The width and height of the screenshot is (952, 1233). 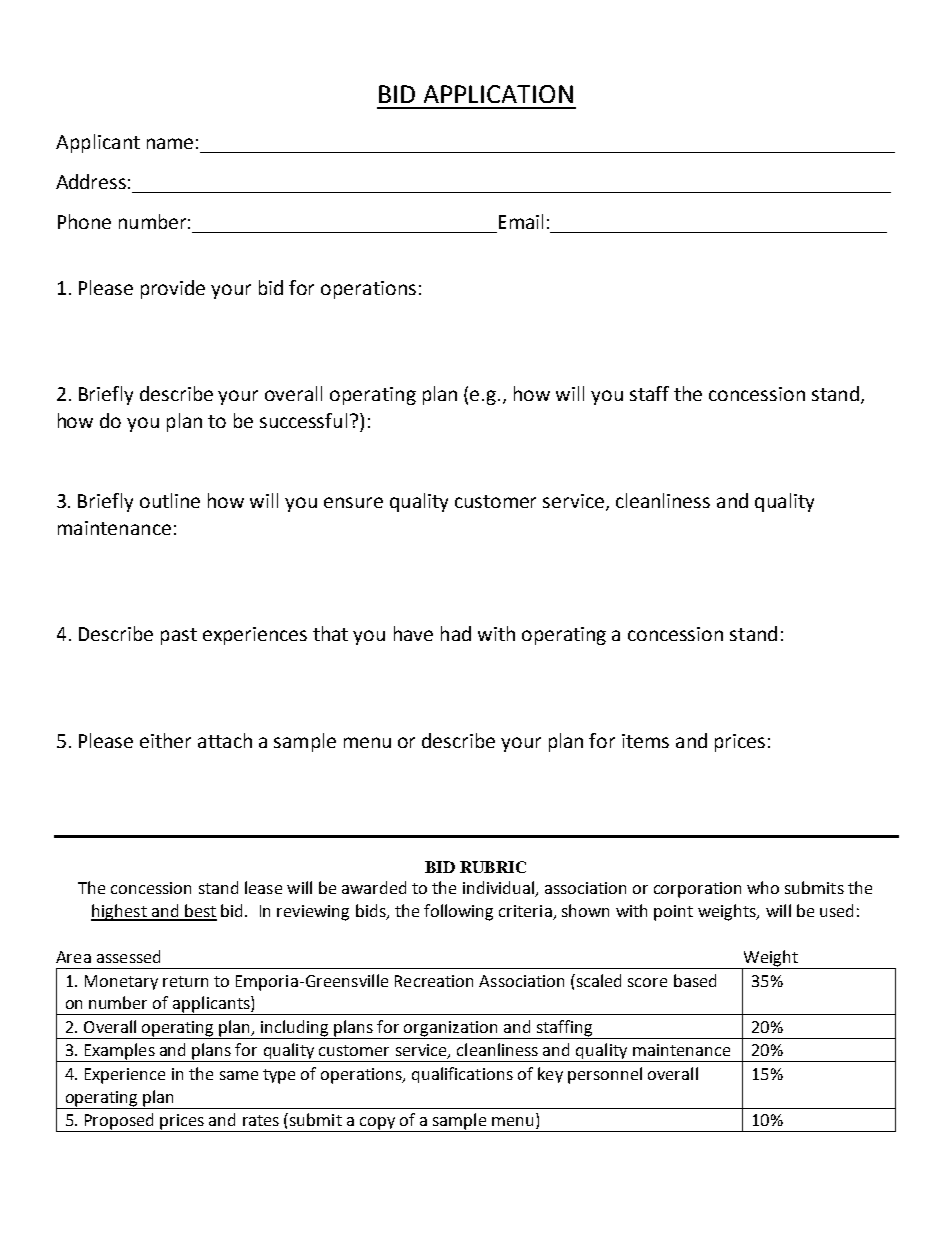 What do you see at coordinates (605, 1075) in the screenshot?
I see `personnel` at bounding box center [605, 1075].
